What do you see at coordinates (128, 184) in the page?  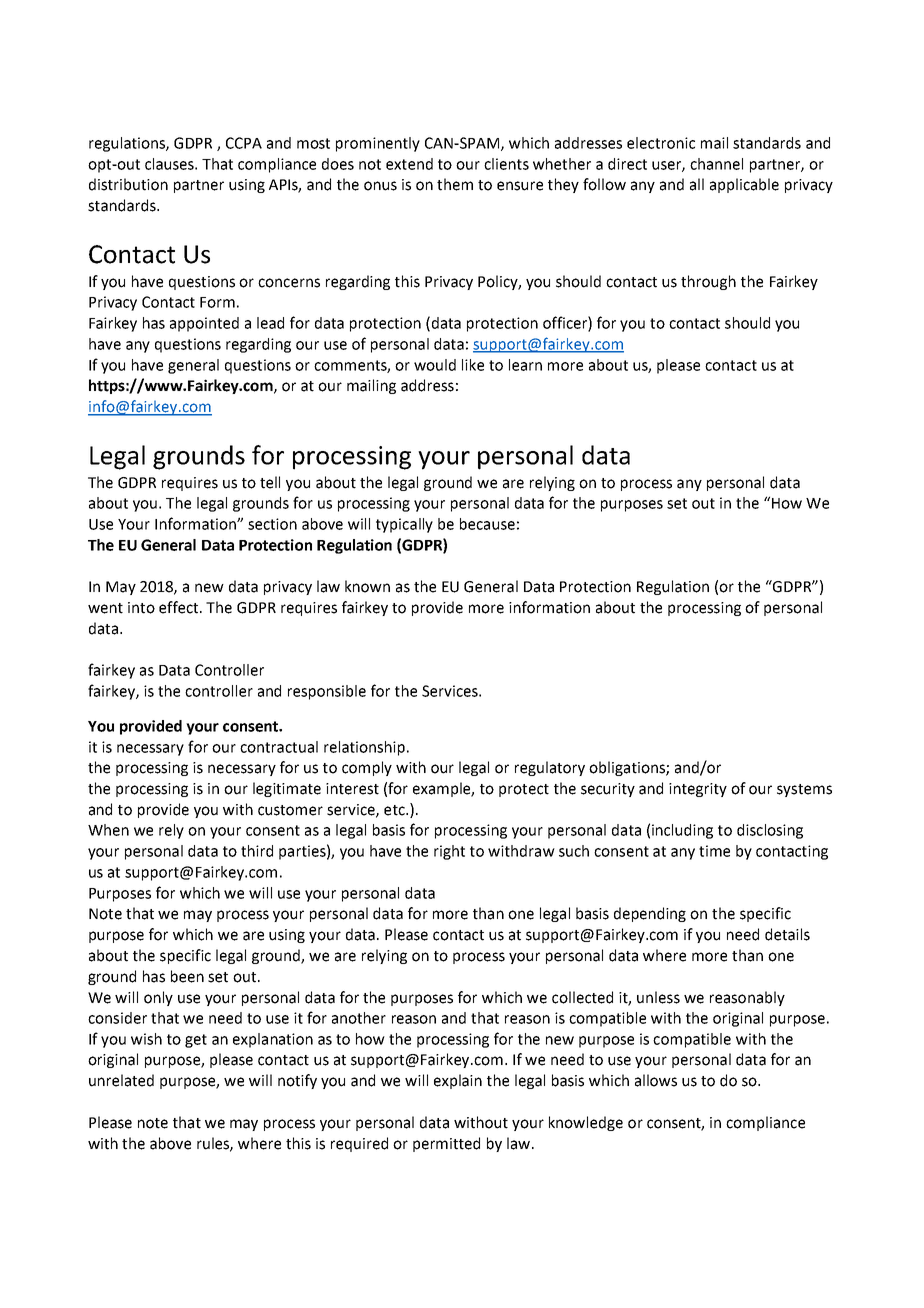 I see `distribution` at bounding box center [128, 184].
